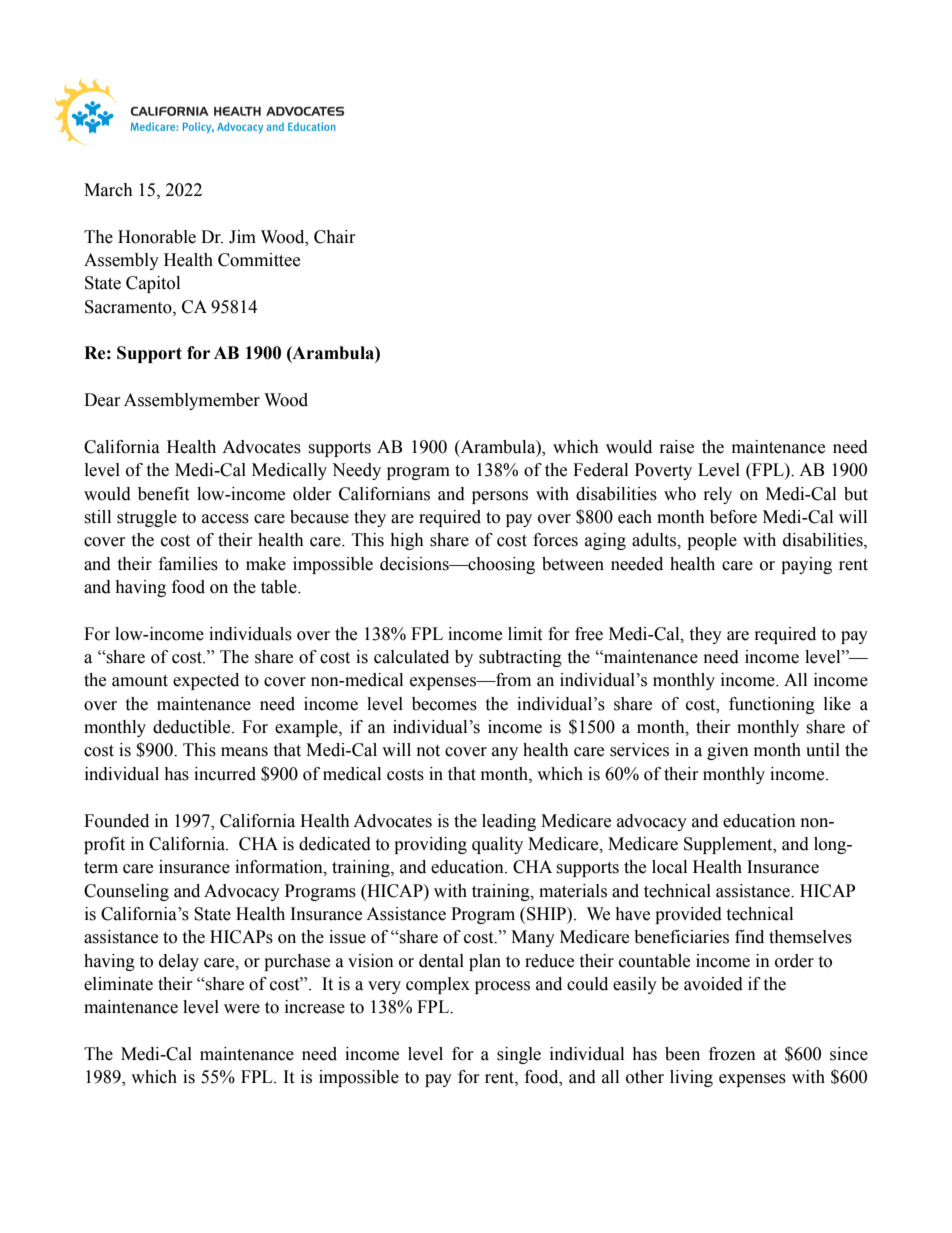  I want to click on benefit, so click(163, 494).
